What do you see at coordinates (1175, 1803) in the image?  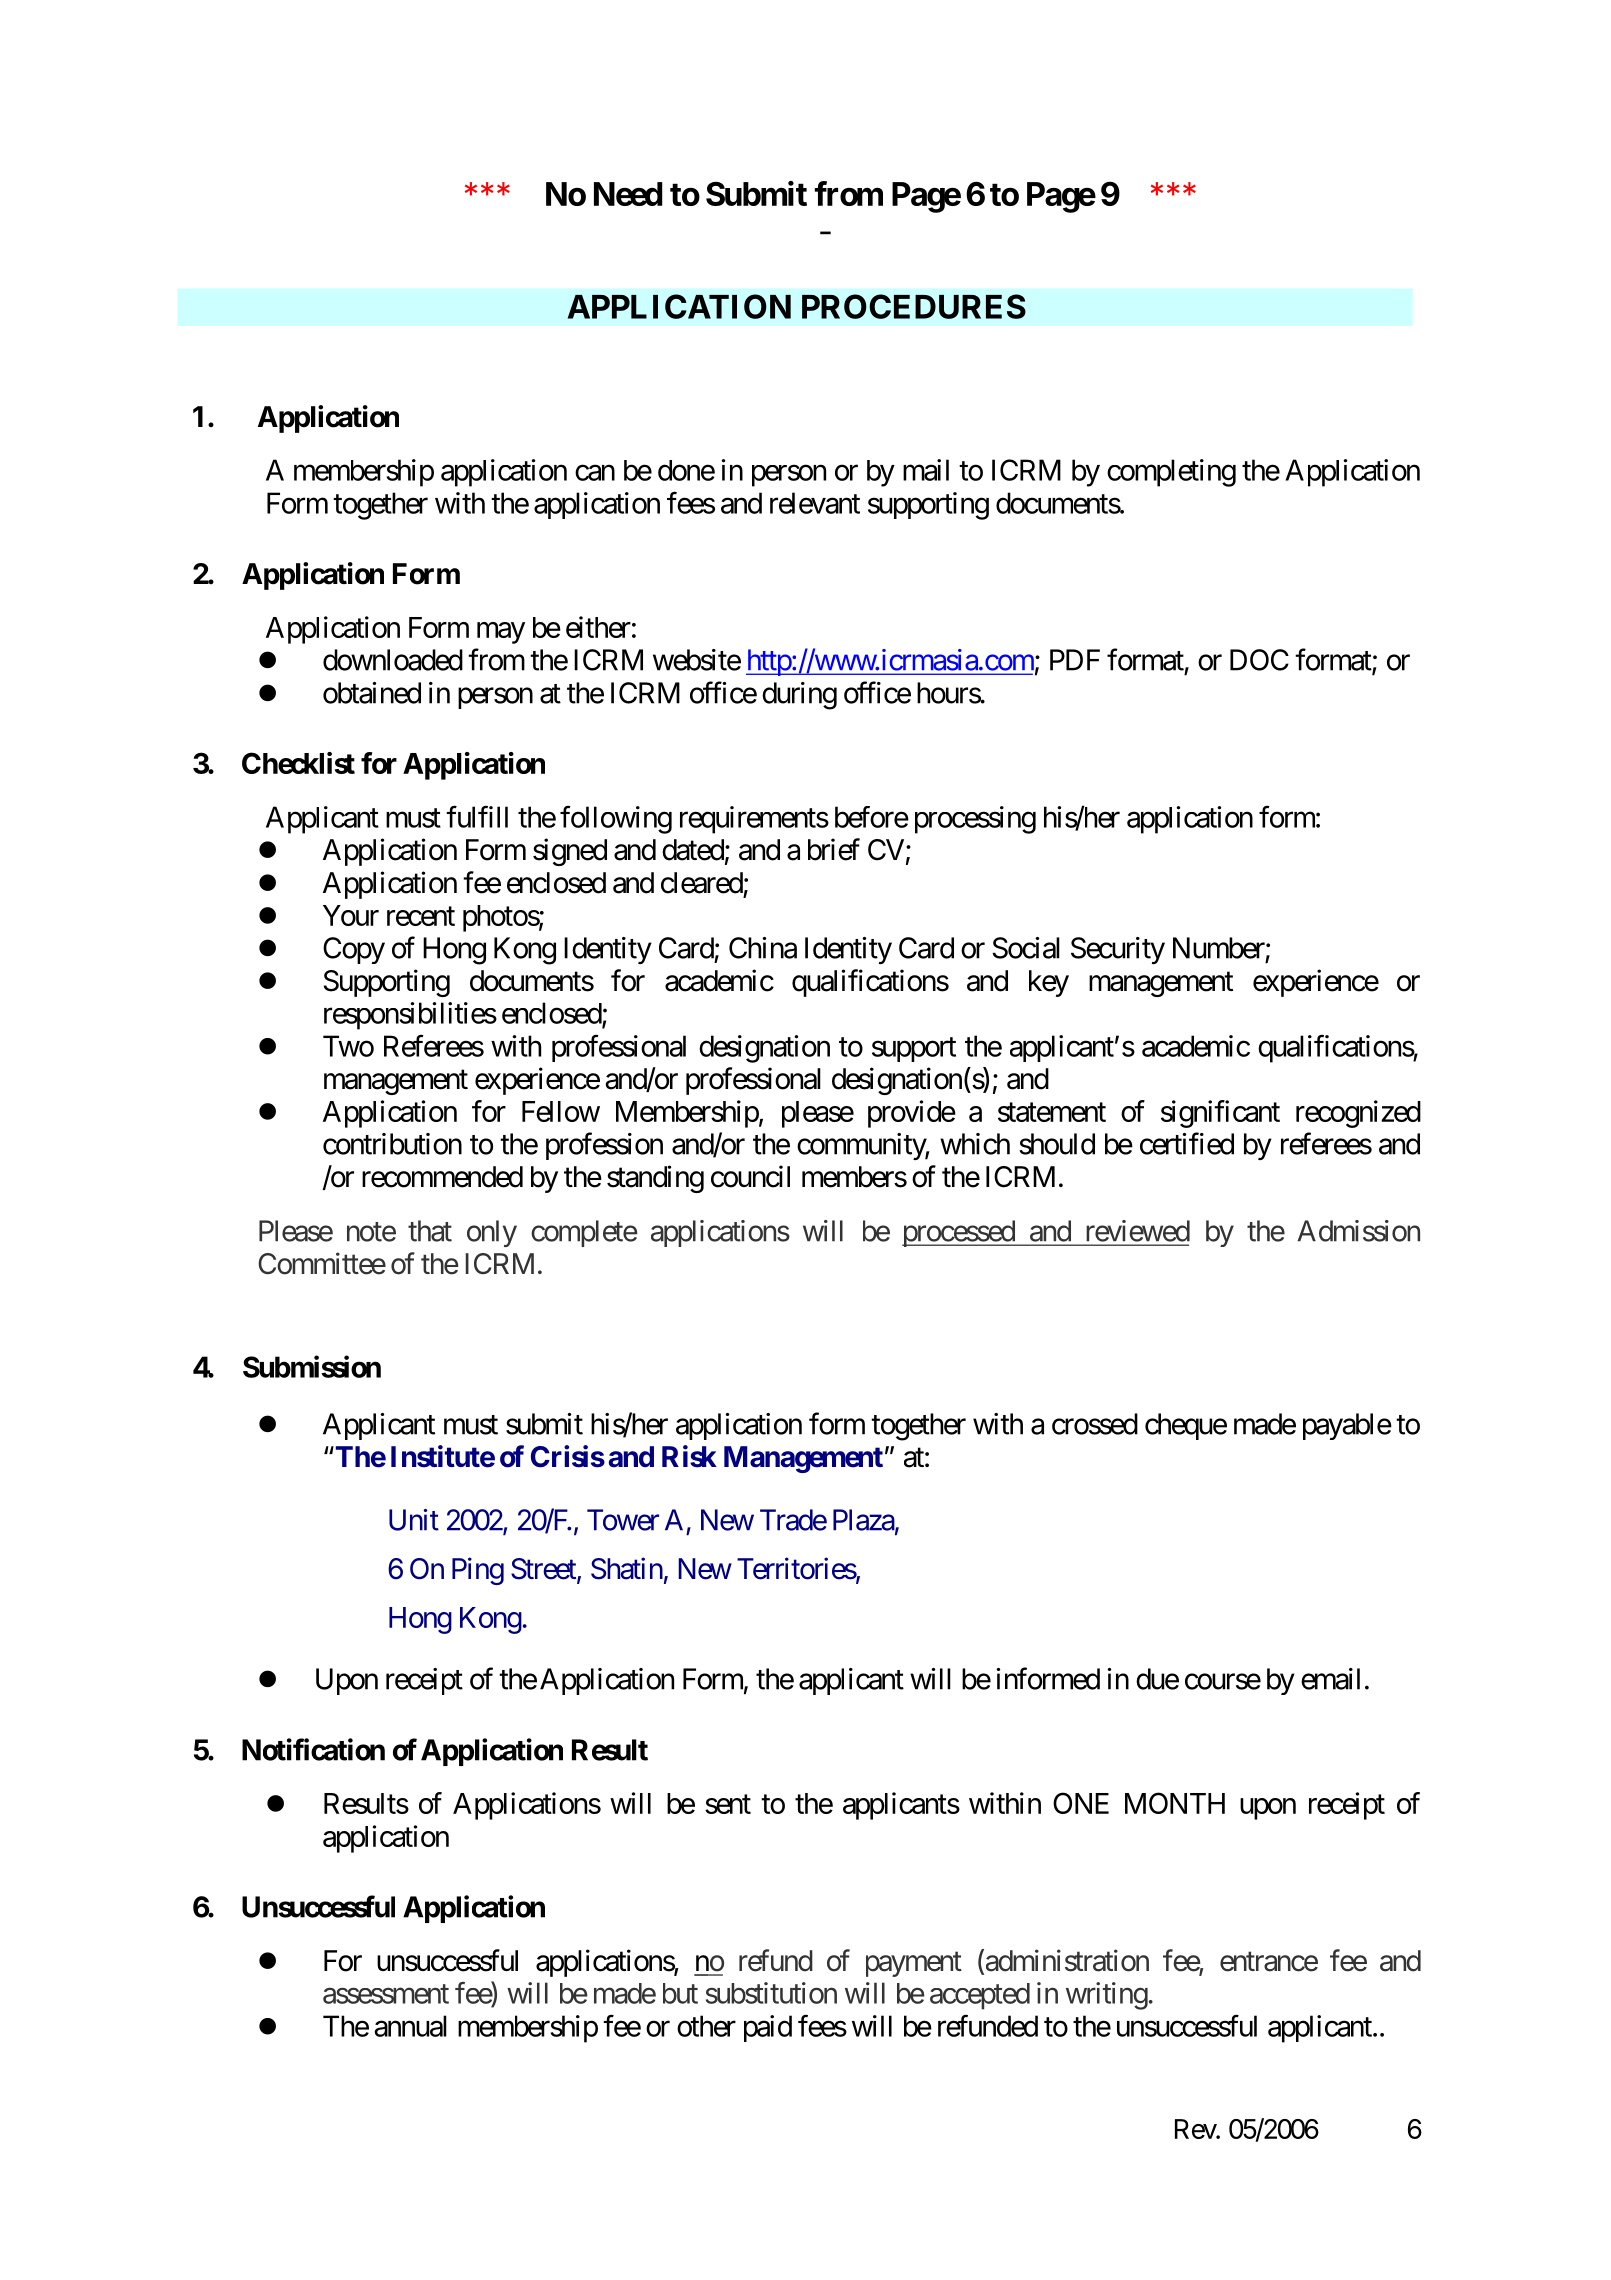 I see `MONTH` at bounding box center [1175, 1803].
